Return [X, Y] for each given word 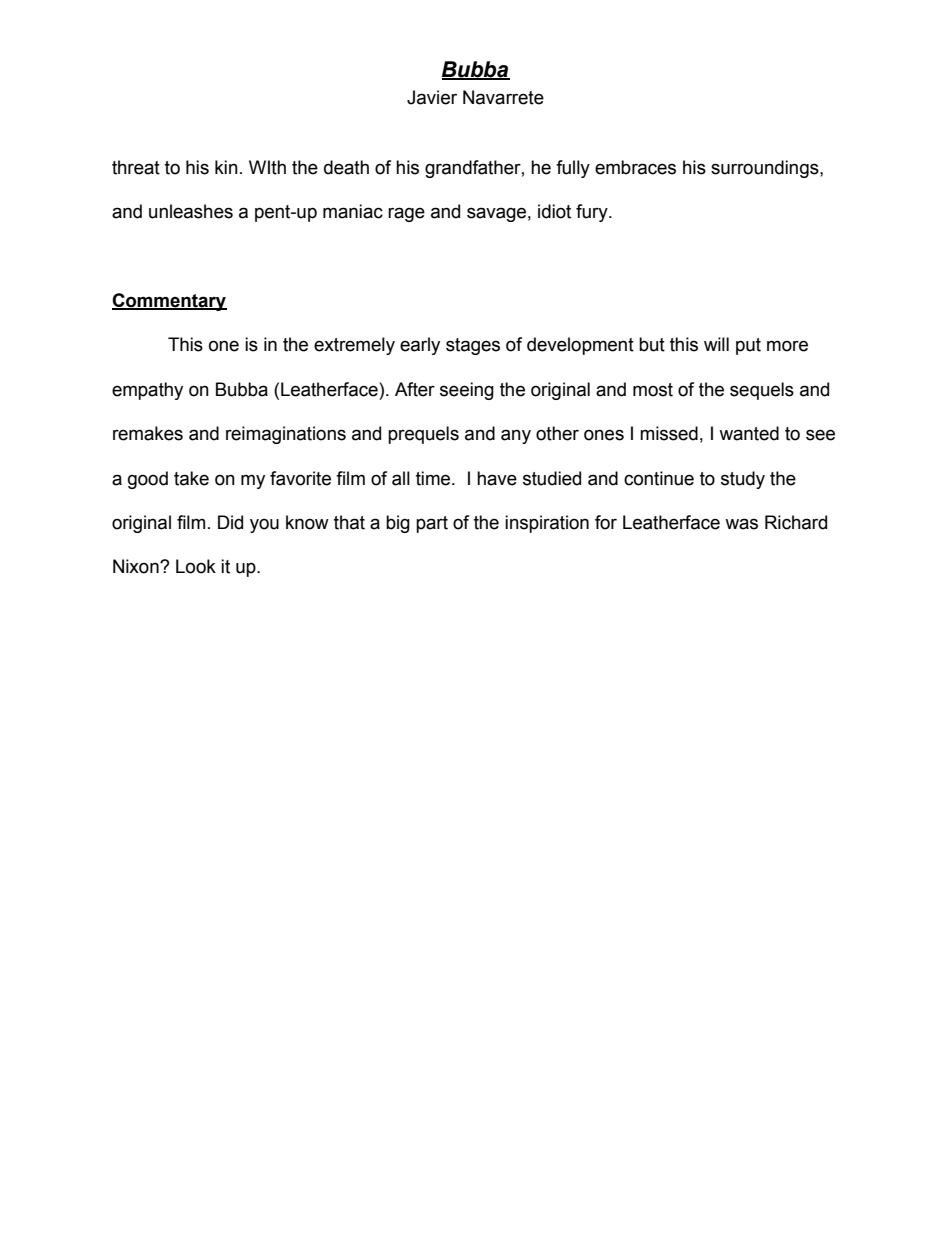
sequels [762, 391]
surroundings [766, 169]
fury [593, 213]
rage [406, 214]
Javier [432, 97]
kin [226, 167]
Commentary [169, 302]
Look [196, 566]
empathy [147, 391]
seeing [467, 391]
